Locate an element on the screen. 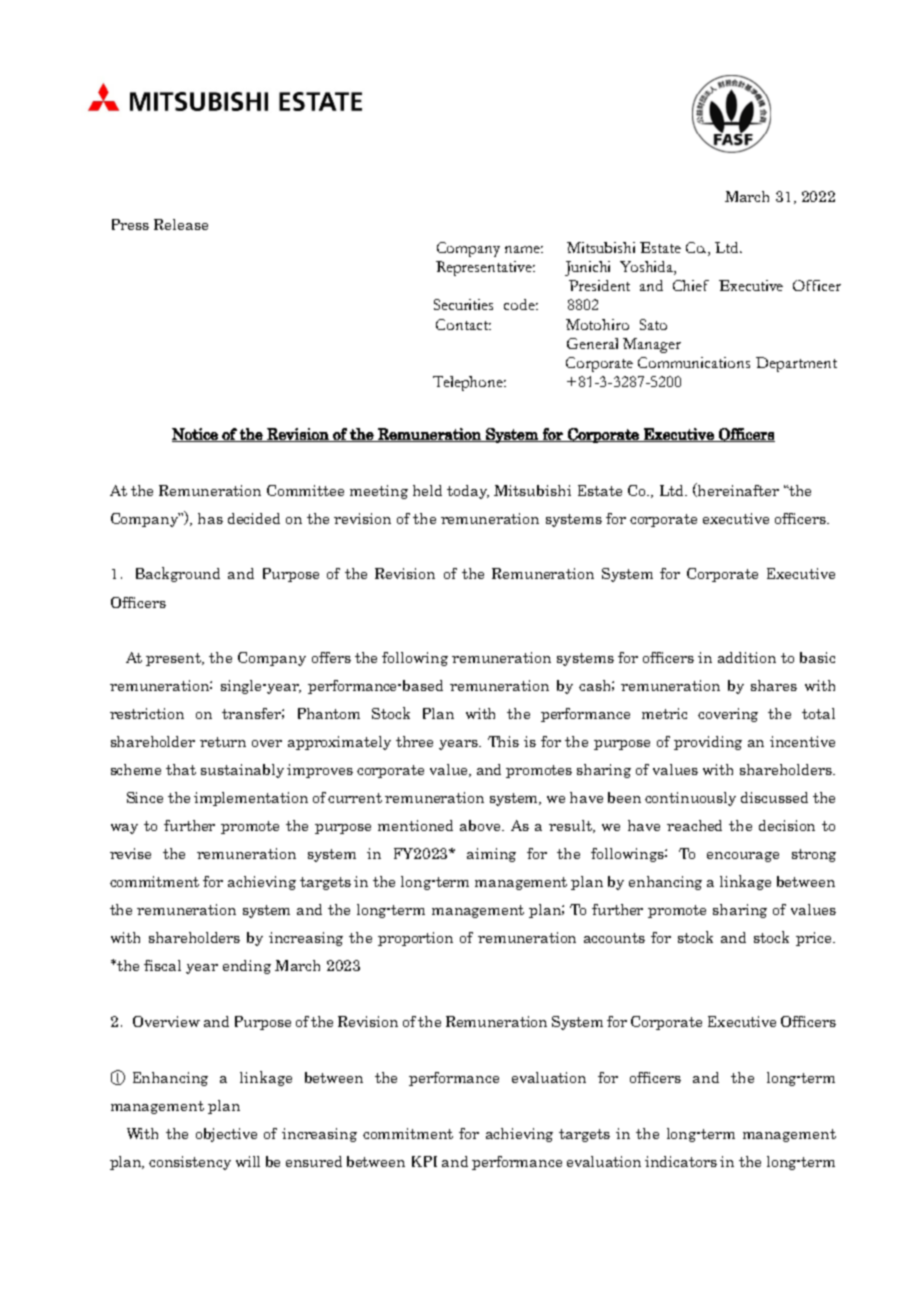  ending is located at coordinates (247, 967).
